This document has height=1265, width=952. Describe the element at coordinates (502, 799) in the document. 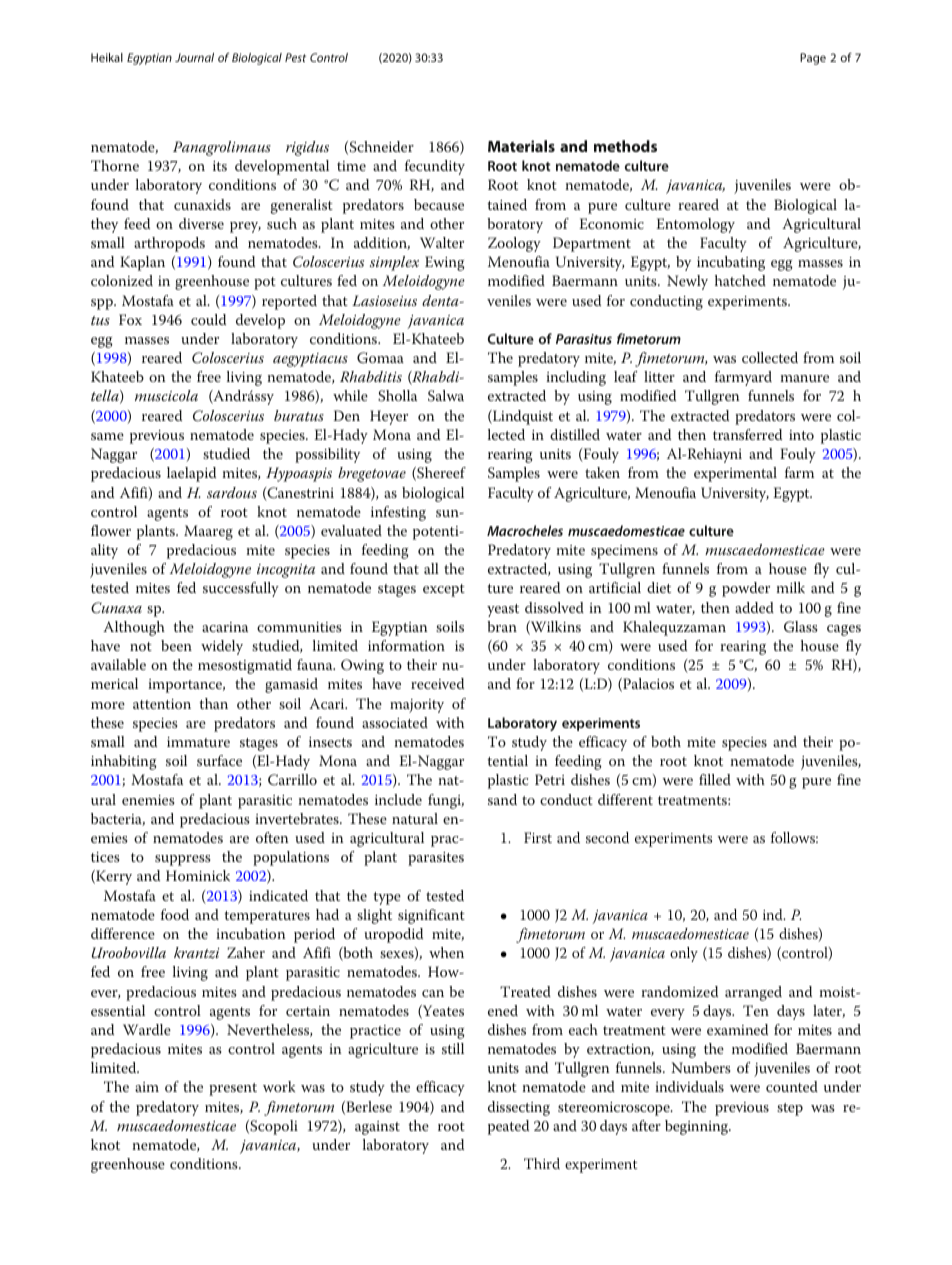

I see `sand` at that location.
